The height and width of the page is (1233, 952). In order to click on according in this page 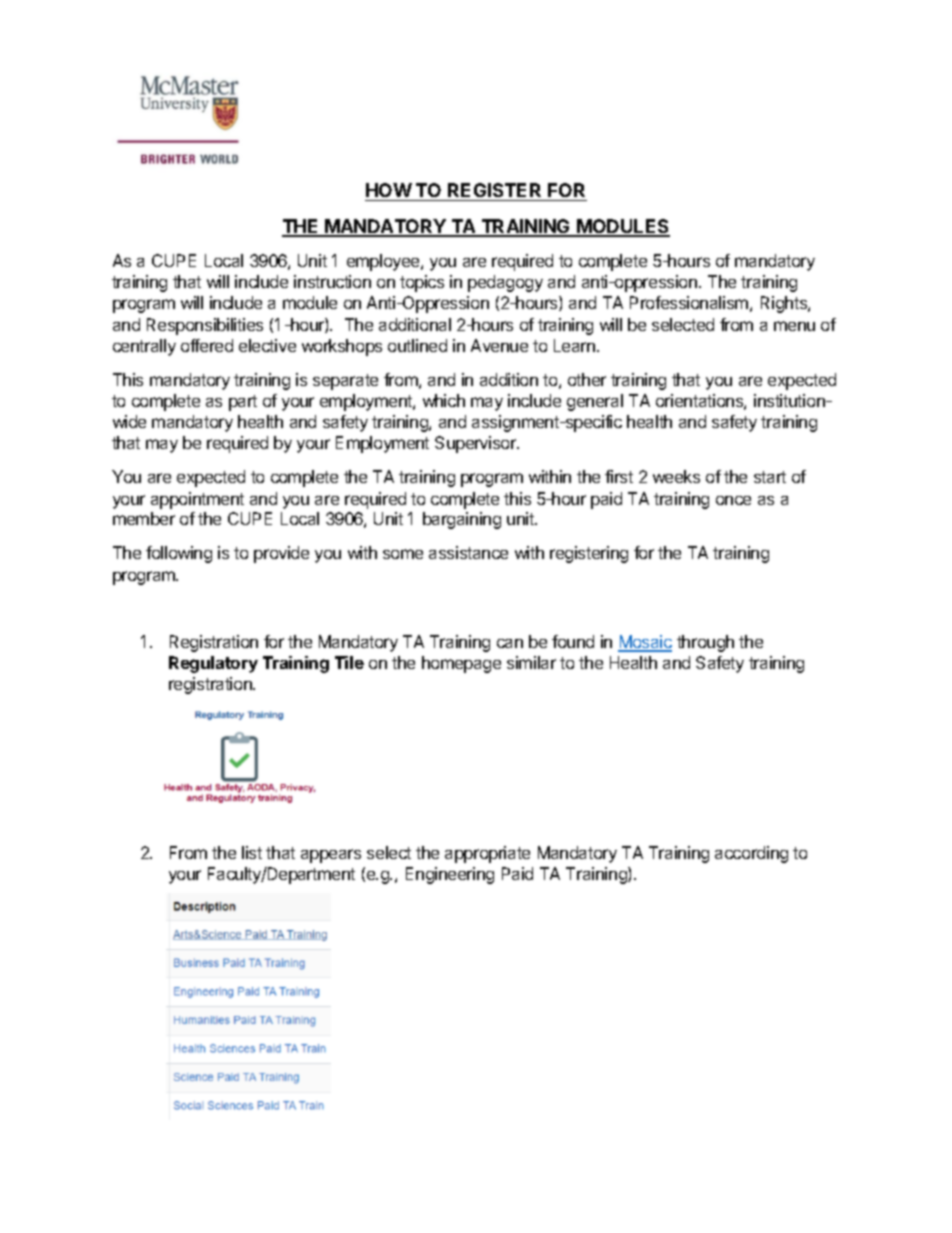, I will do `click(751, 854)`.
